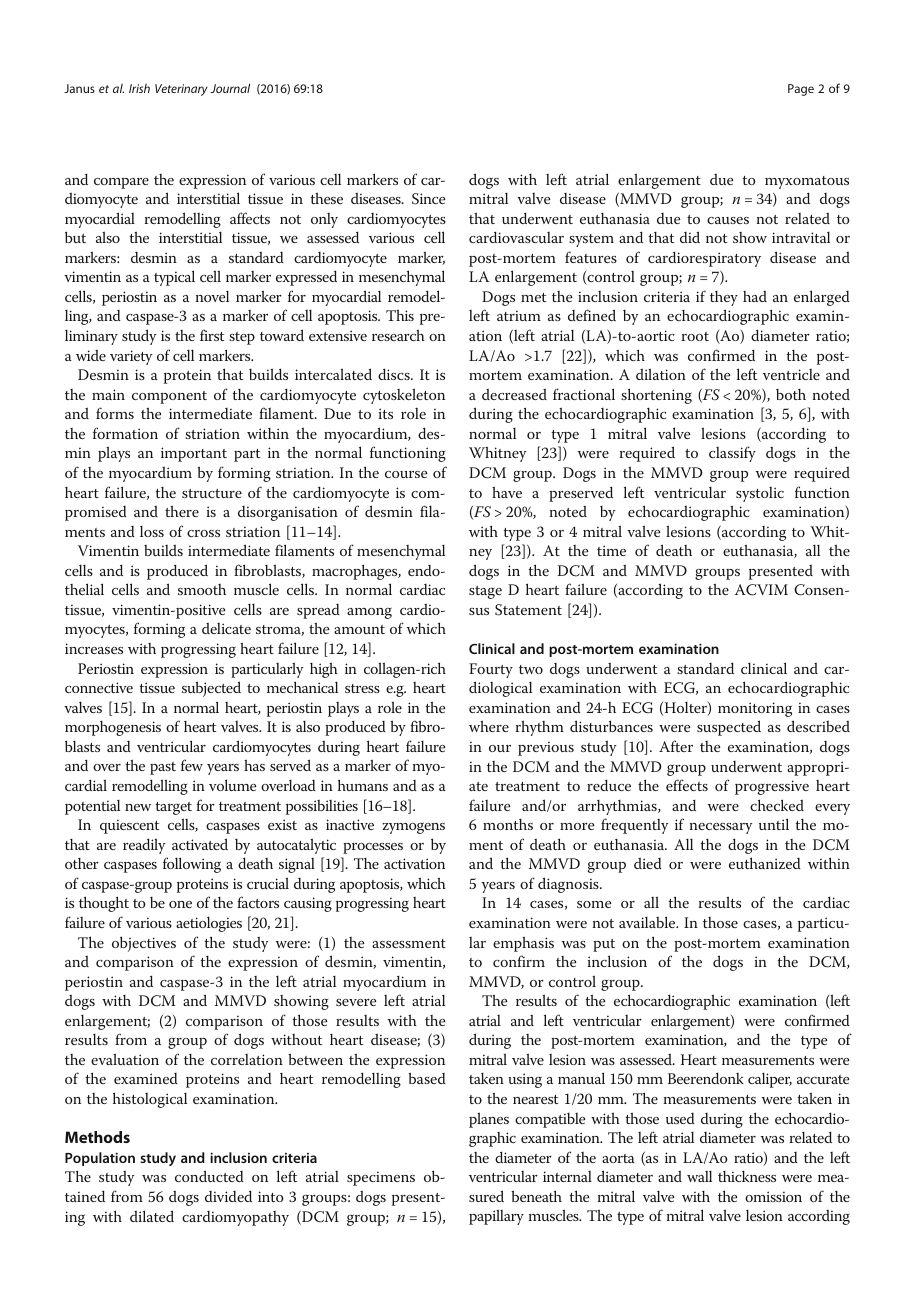 This screenshot has height=1308, width=924. I want to click on conducted, so click(209, 1176).
